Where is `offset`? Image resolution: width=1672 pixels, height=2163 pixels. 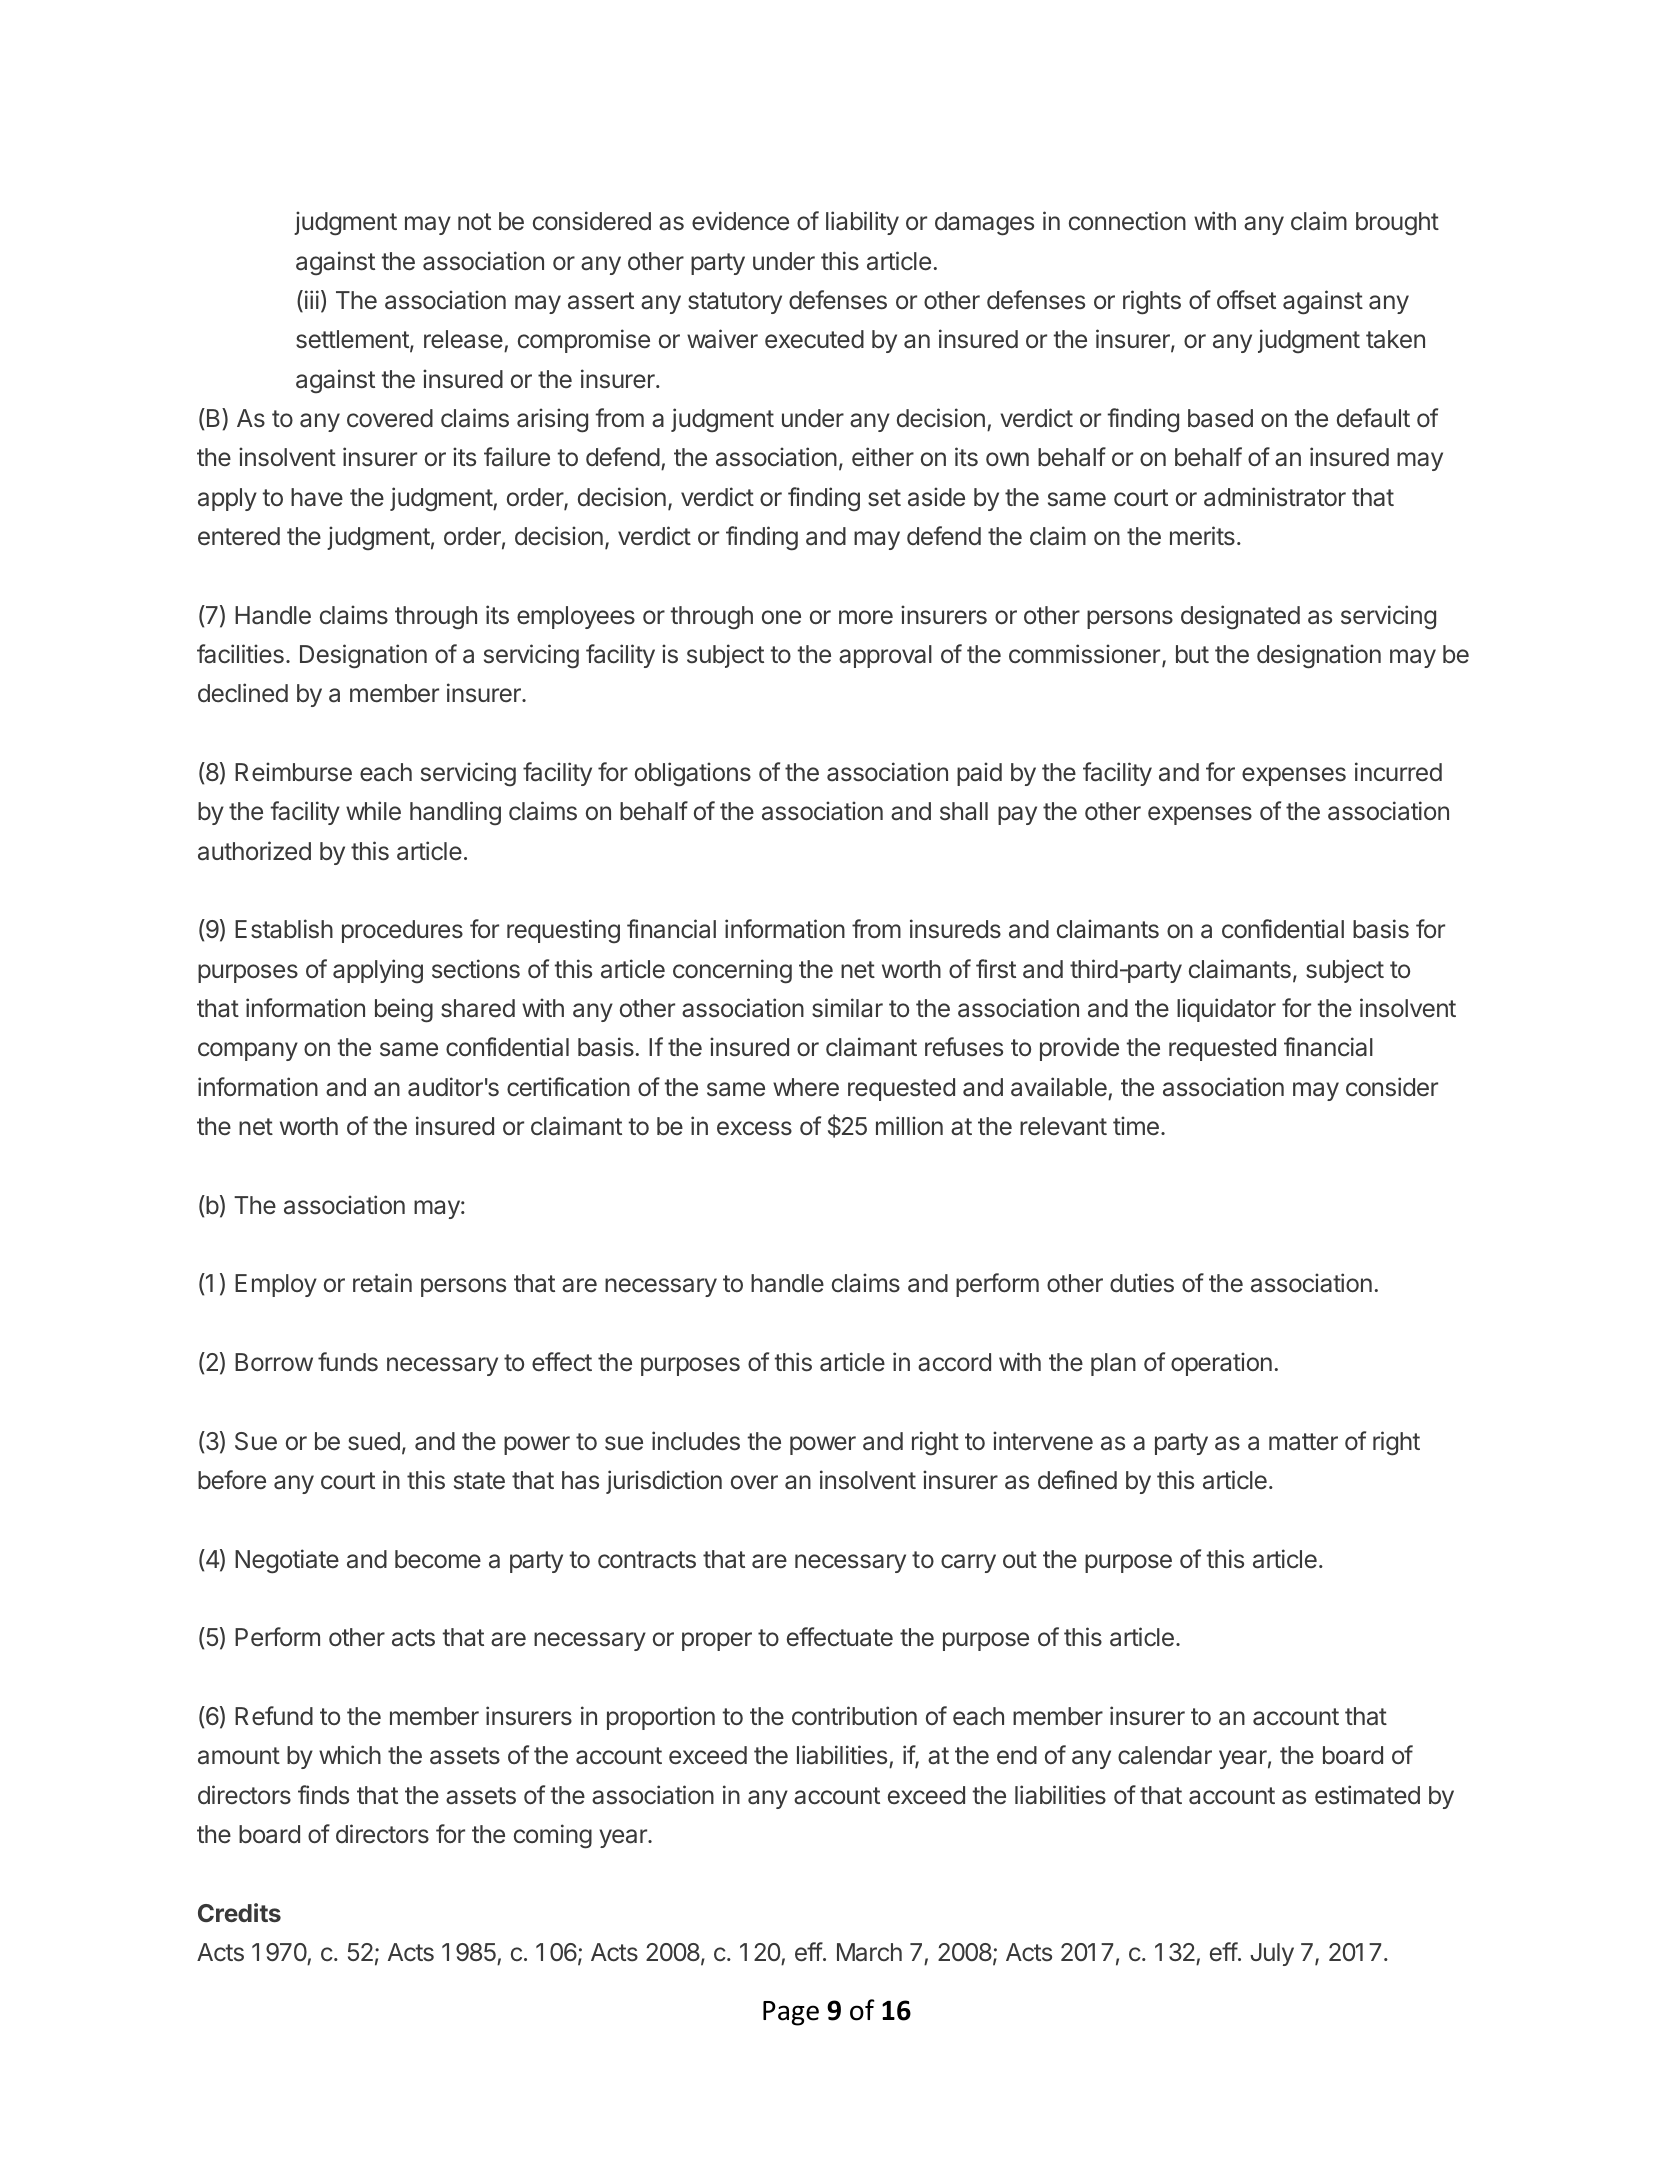 offset is located at coordinates (1246, 300).
